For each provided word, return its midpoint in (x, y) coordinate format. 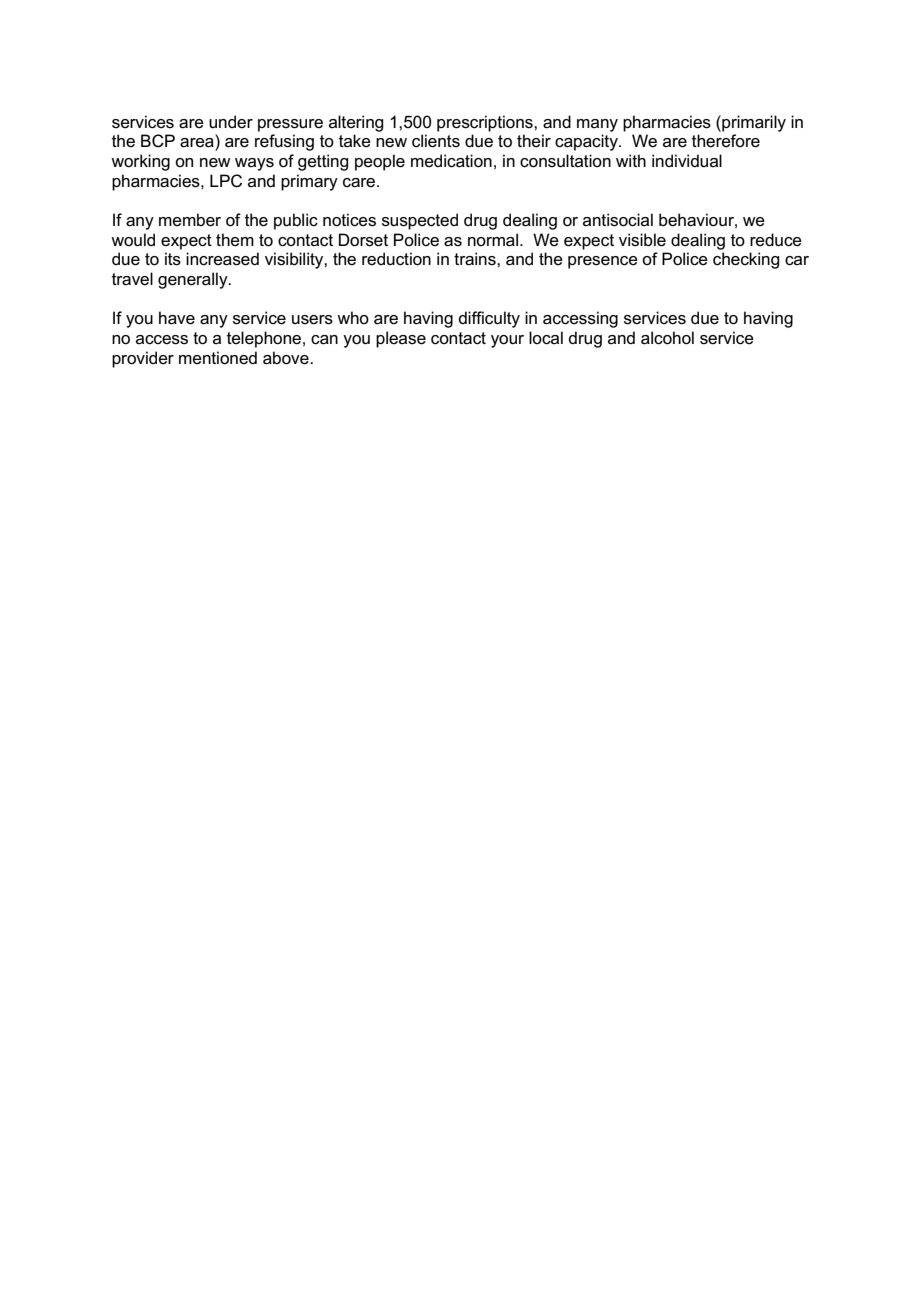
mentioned (218, 358)
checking (746, 260)
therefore (726, 141)
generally (194, 280)
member (190, 220)
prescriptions (486, 123)
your (507, 341)
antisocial (618, 220)
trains (476, 259)
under (231, 121)
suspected (420, 221)
